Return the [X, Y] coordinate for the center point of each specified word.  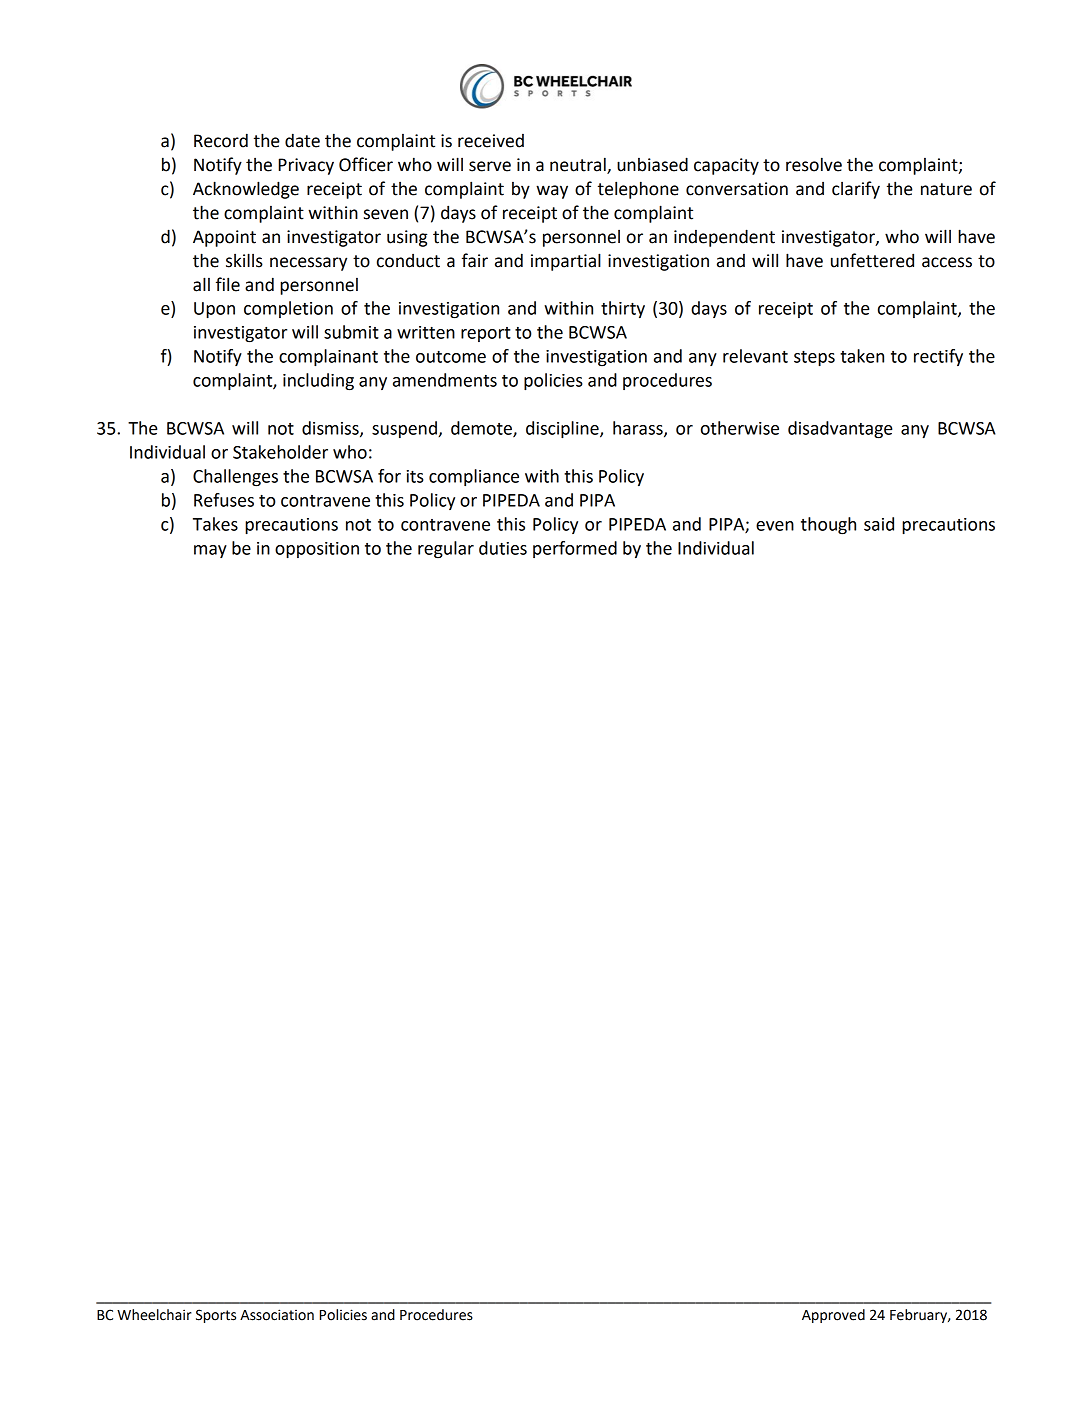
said [879, 524]
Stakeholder [280, 452]
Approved [833, 1316]
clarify [856, 190]
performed [575, 549]
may [210, 551]
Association [277, 1315]
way [552, 192]
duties [503, 548]
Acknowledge [246, 190]
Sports [216, 1316]
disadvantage [840, 430]
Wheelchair [154, 1315]
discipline [563, 430]
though [828, 526]
